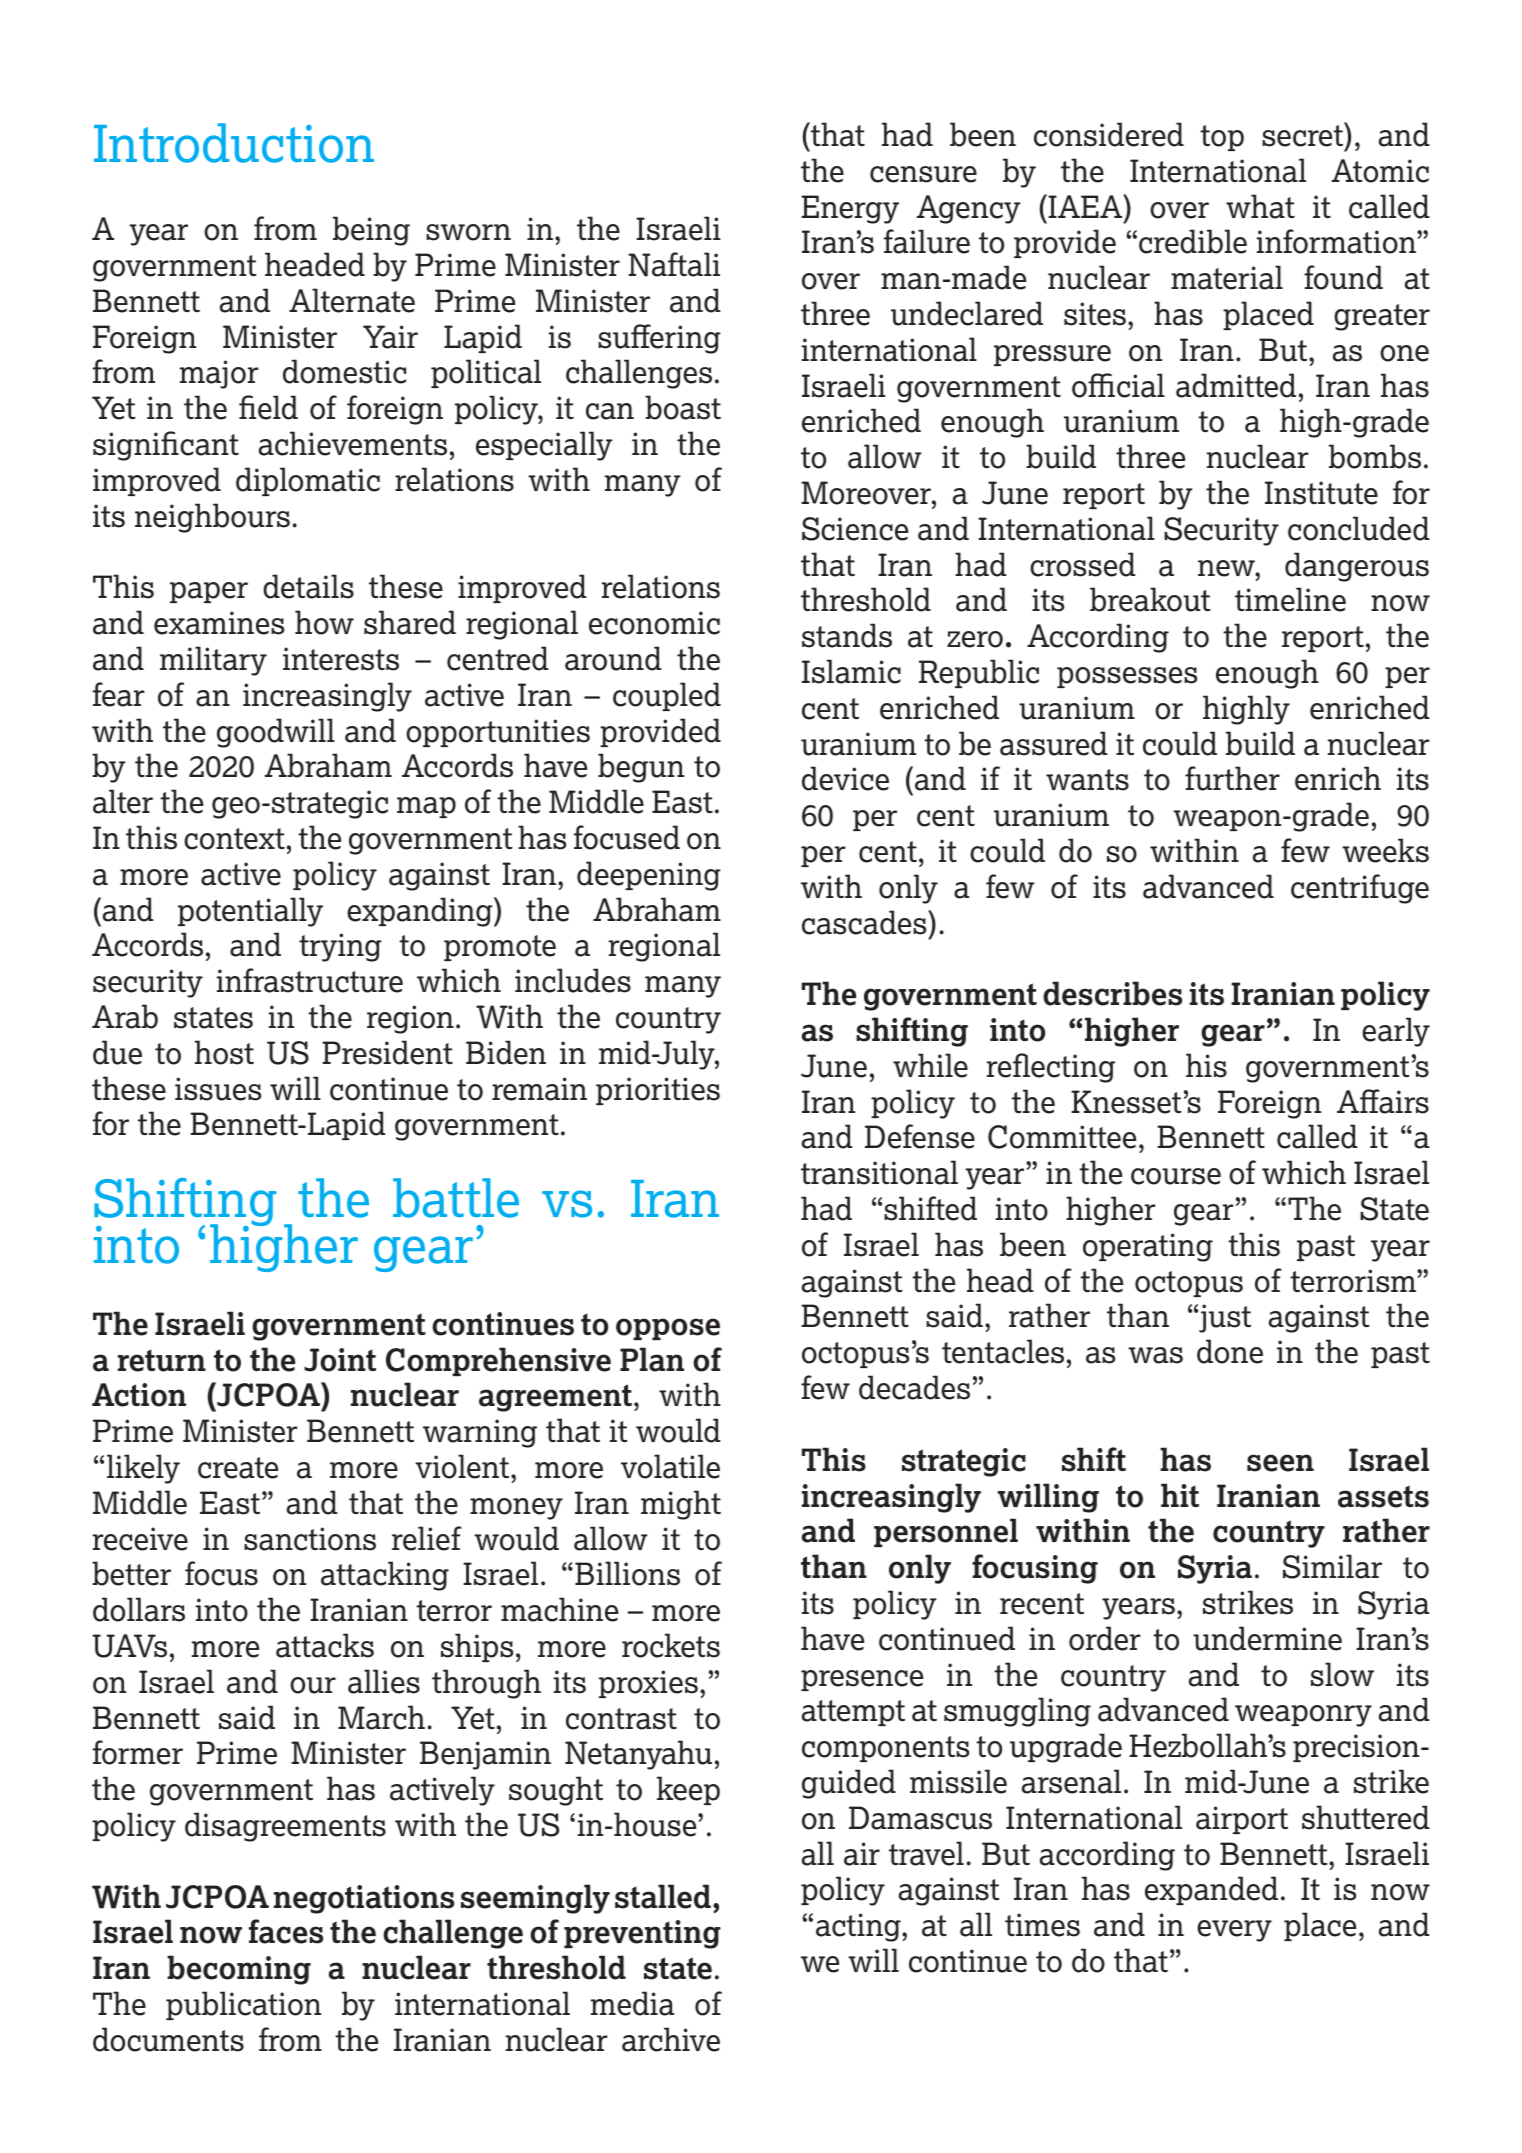  Describe the element at coordinates (652, 1359) in the document. I see `Plan` at that location.
